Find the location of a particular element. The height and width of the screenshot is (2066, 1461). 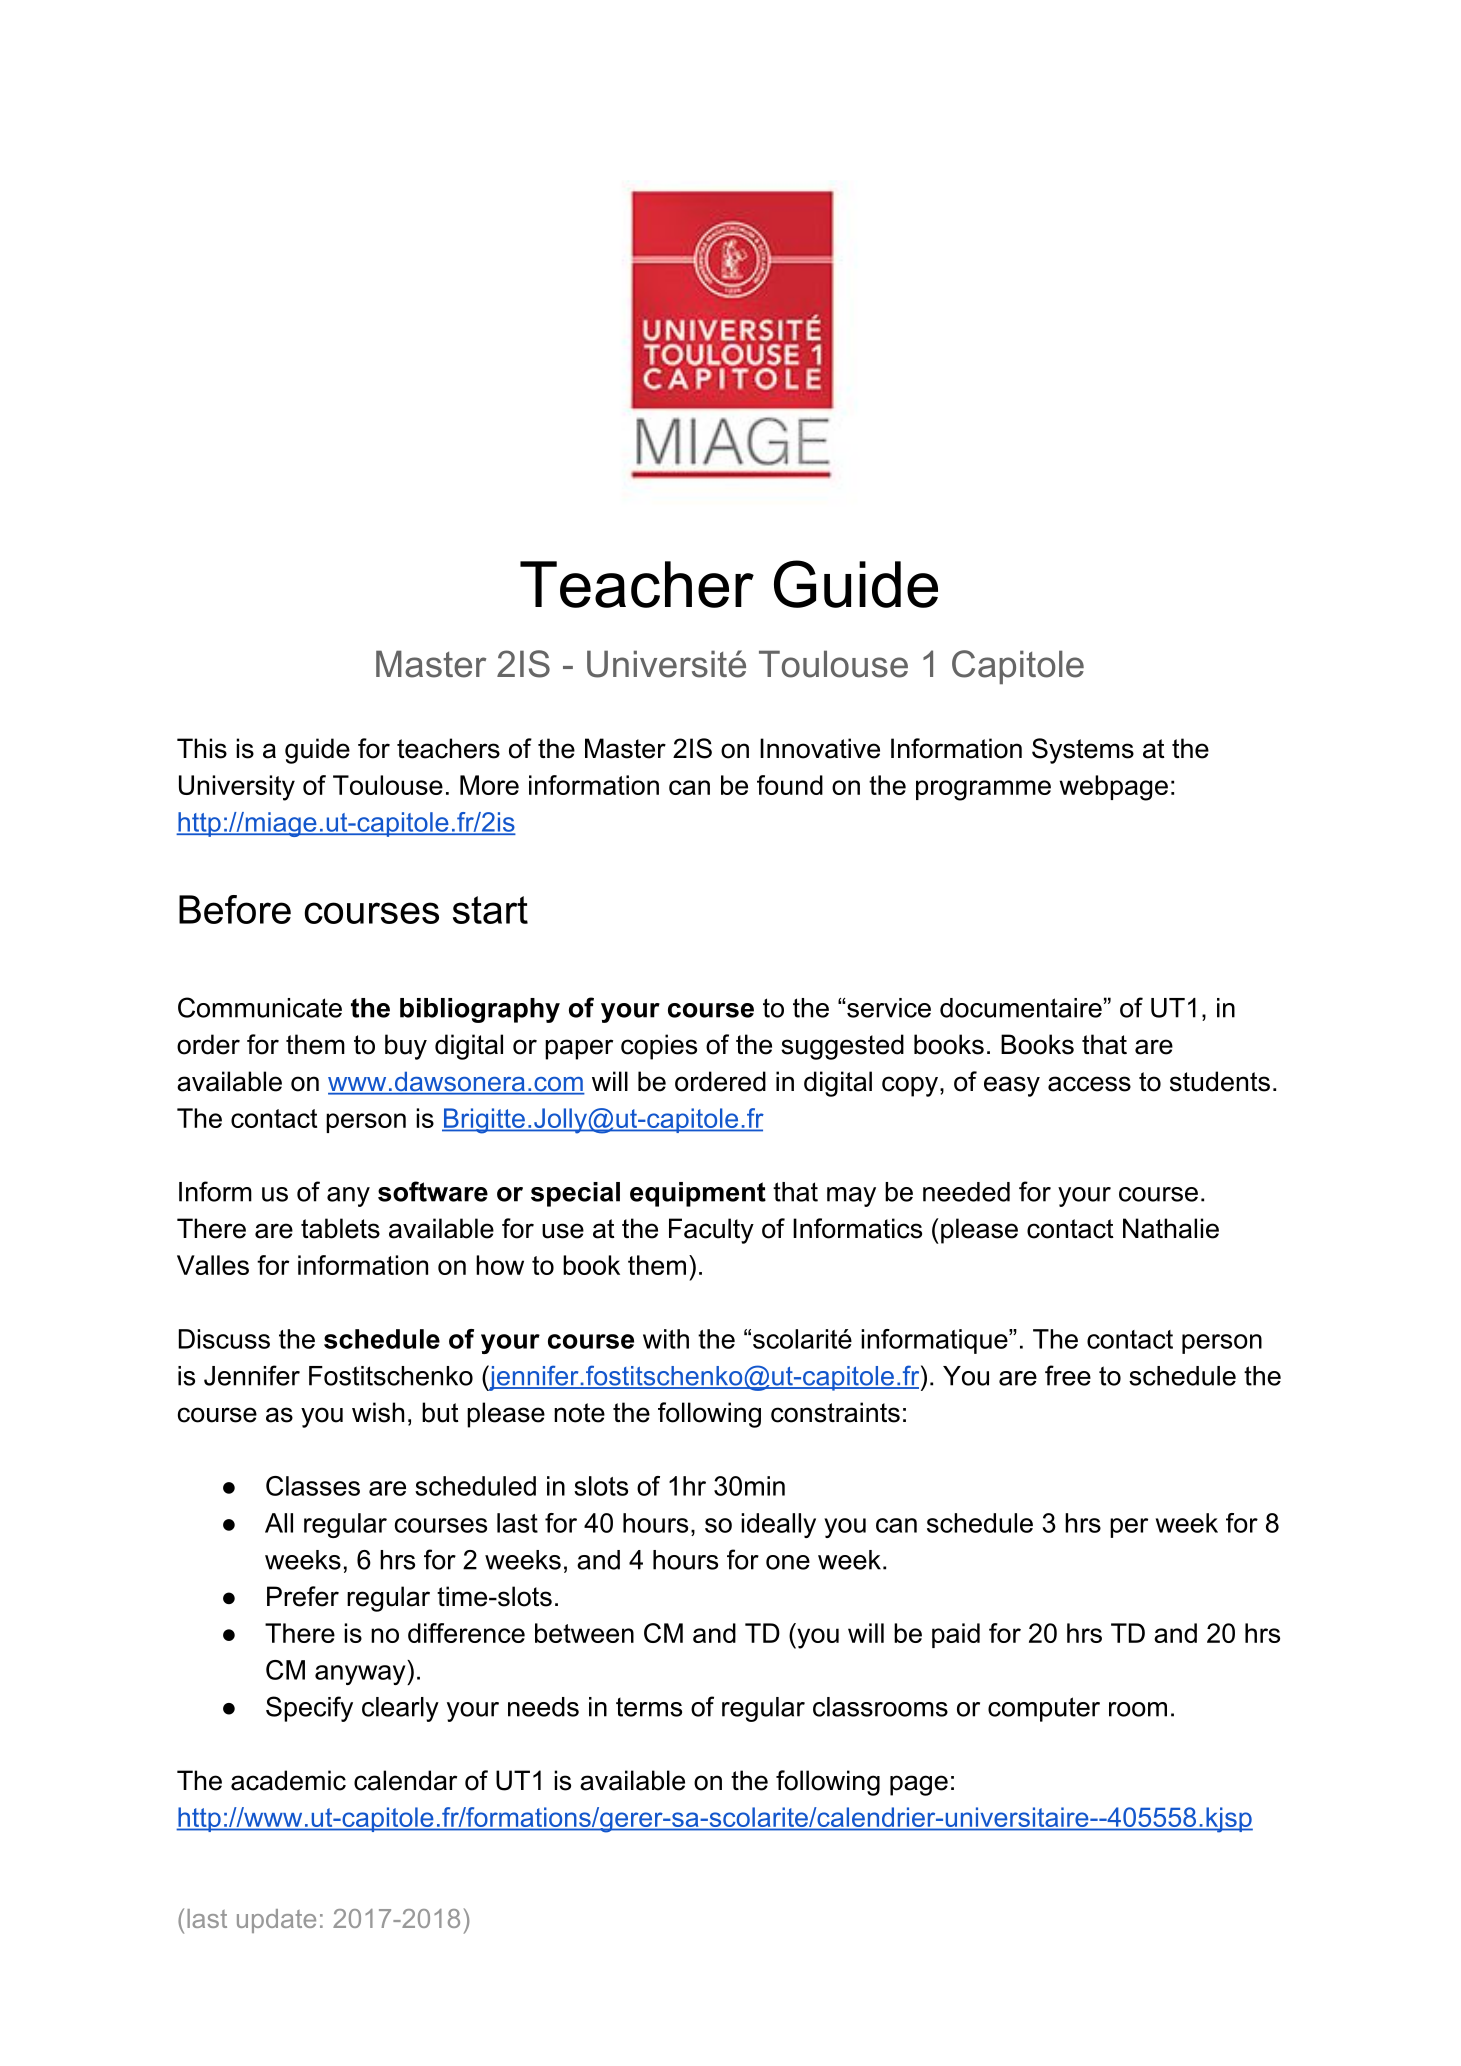

ideally is located at coordinates (778, 1525).
